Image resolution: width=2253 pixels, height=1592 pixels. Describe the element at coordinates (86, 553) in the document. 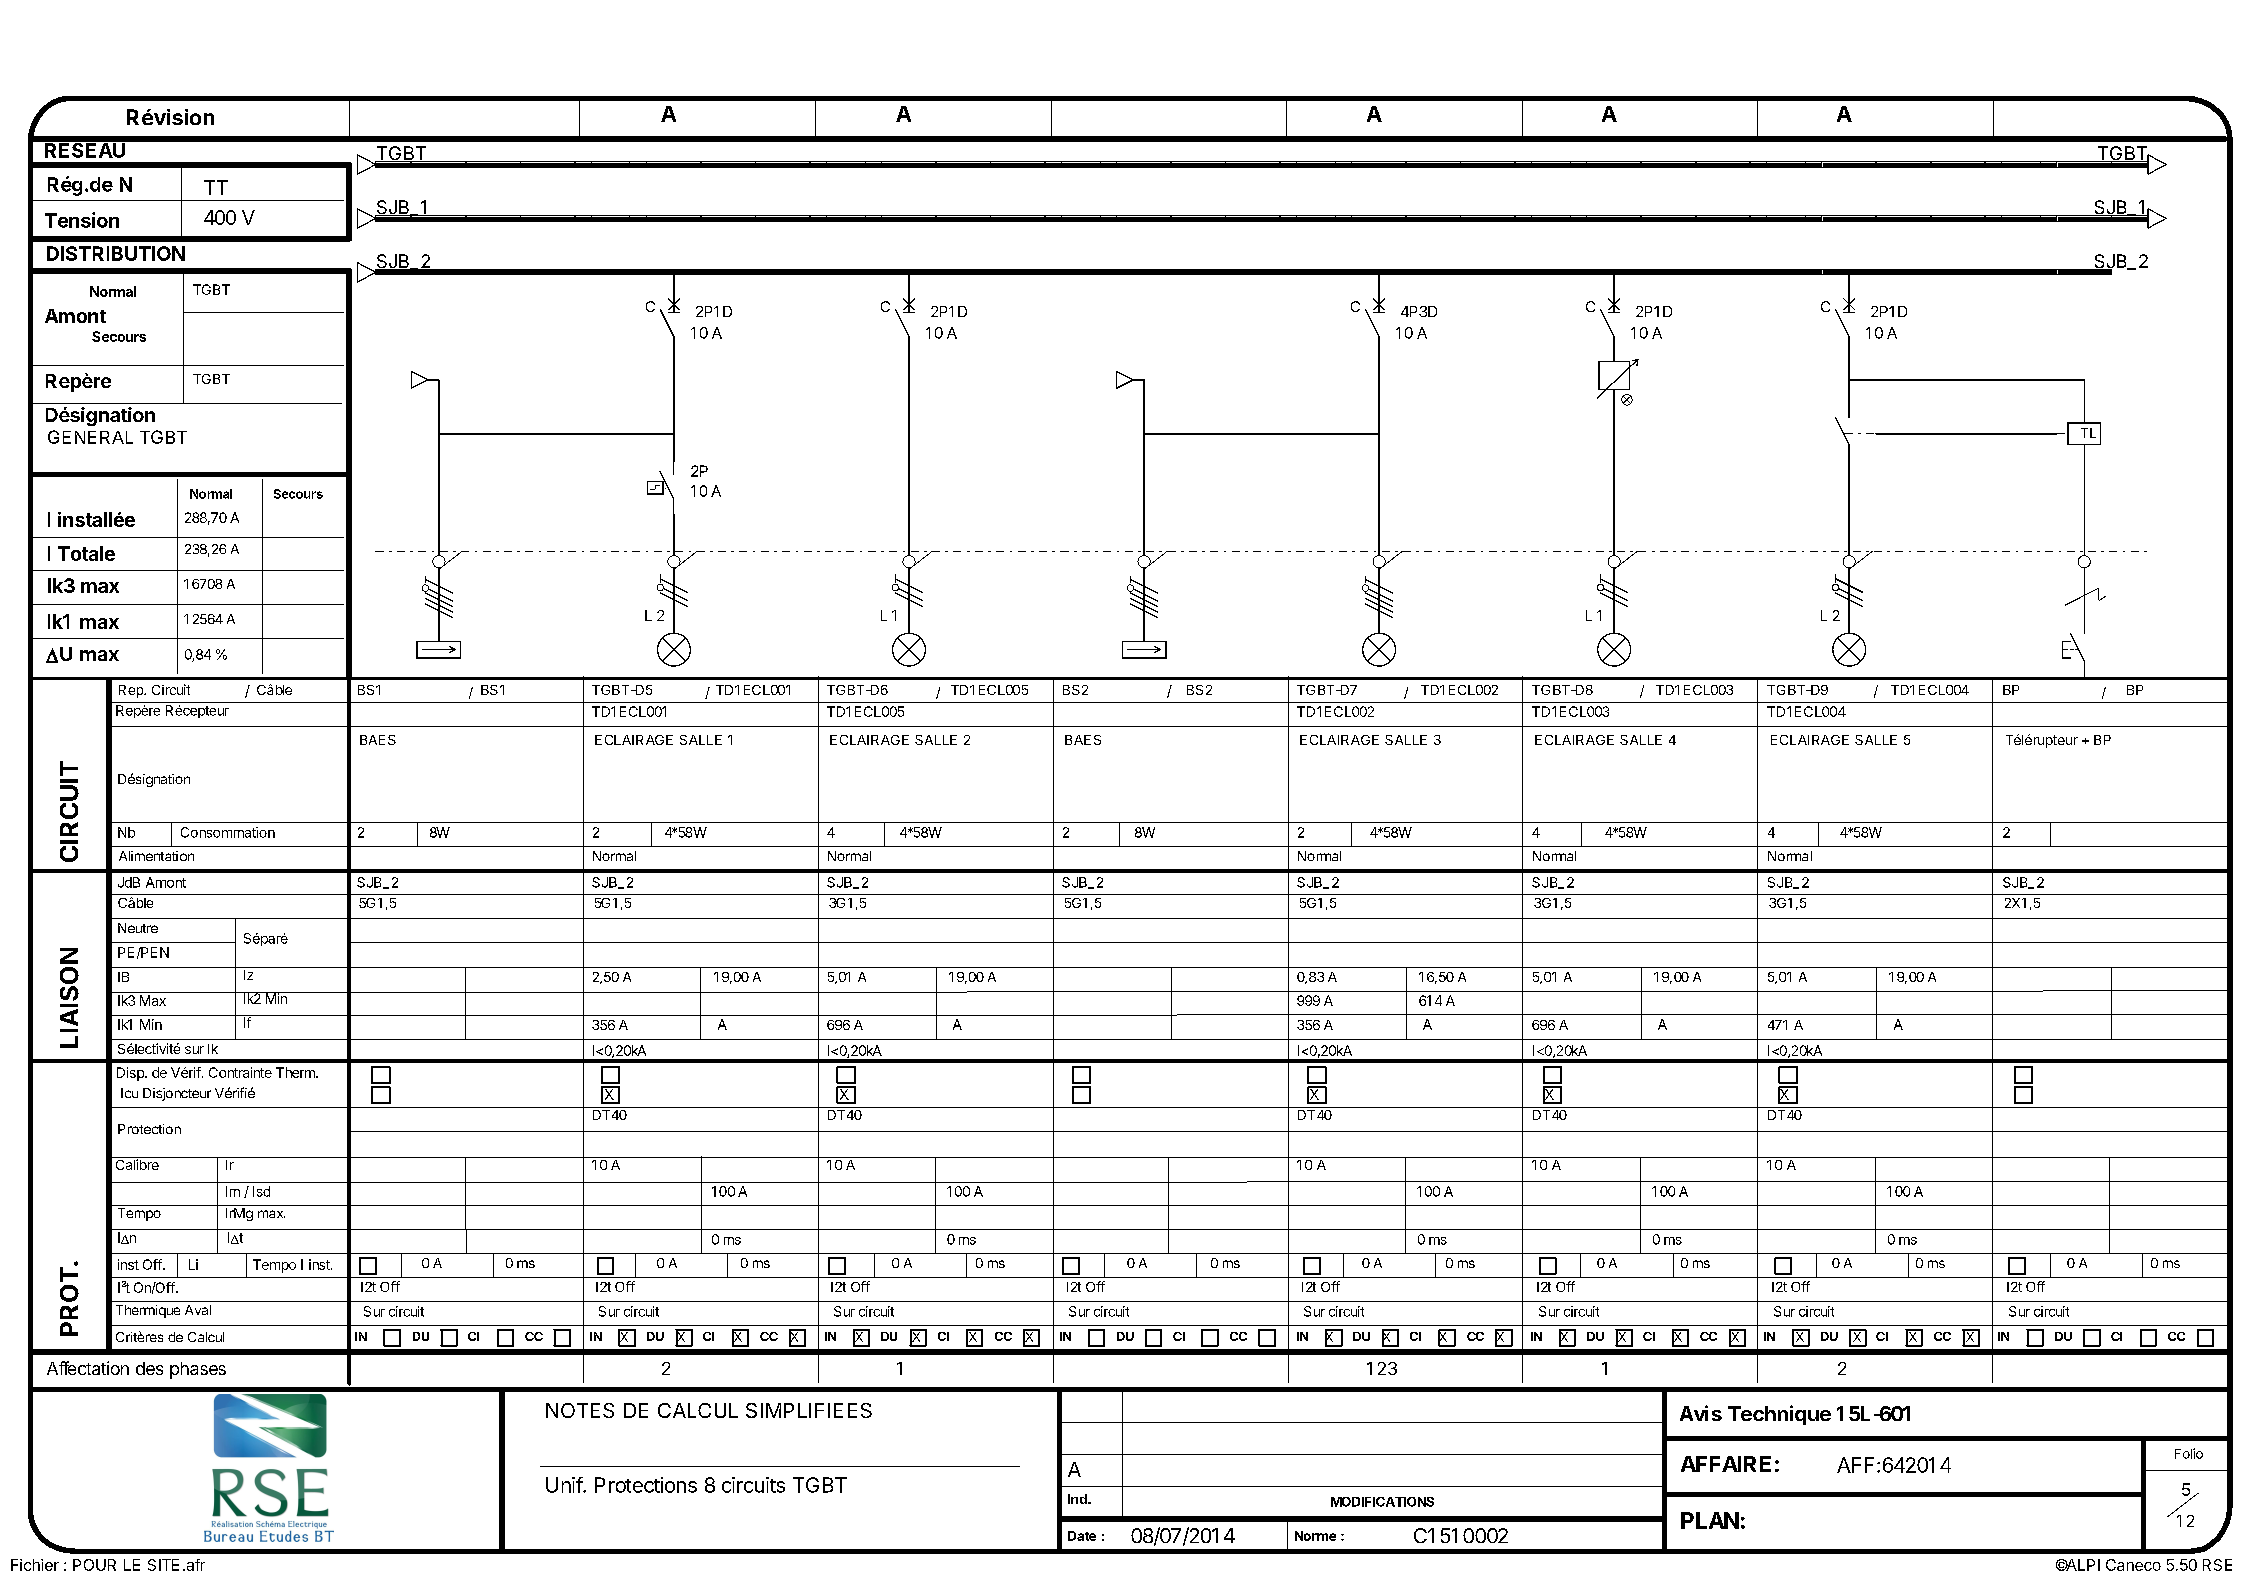

I see `Totale` at that location.
